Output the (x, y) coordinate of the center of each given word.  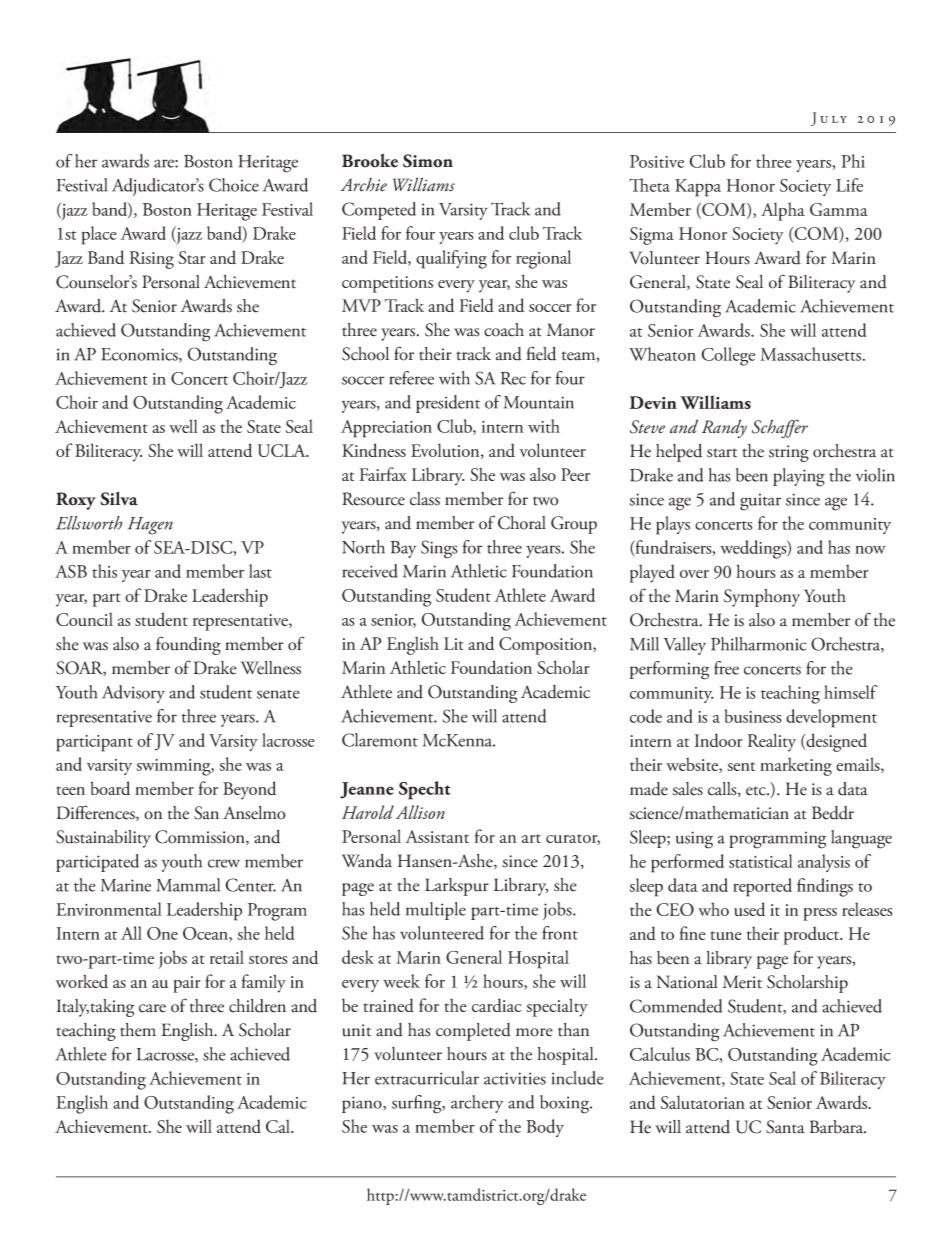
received (370, 571)
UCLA (283, 450)
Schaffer (780, 428)
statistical (761, 861)
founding (188, 645)
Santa (785, 1127)
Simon (428, 161)
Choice (234, 185)
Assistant (437, 836)
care (152, 1008)
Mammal (188, 885)
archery (477, 1104)
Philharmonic (759, 644)
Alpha (783, 211)
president (448, 404)
